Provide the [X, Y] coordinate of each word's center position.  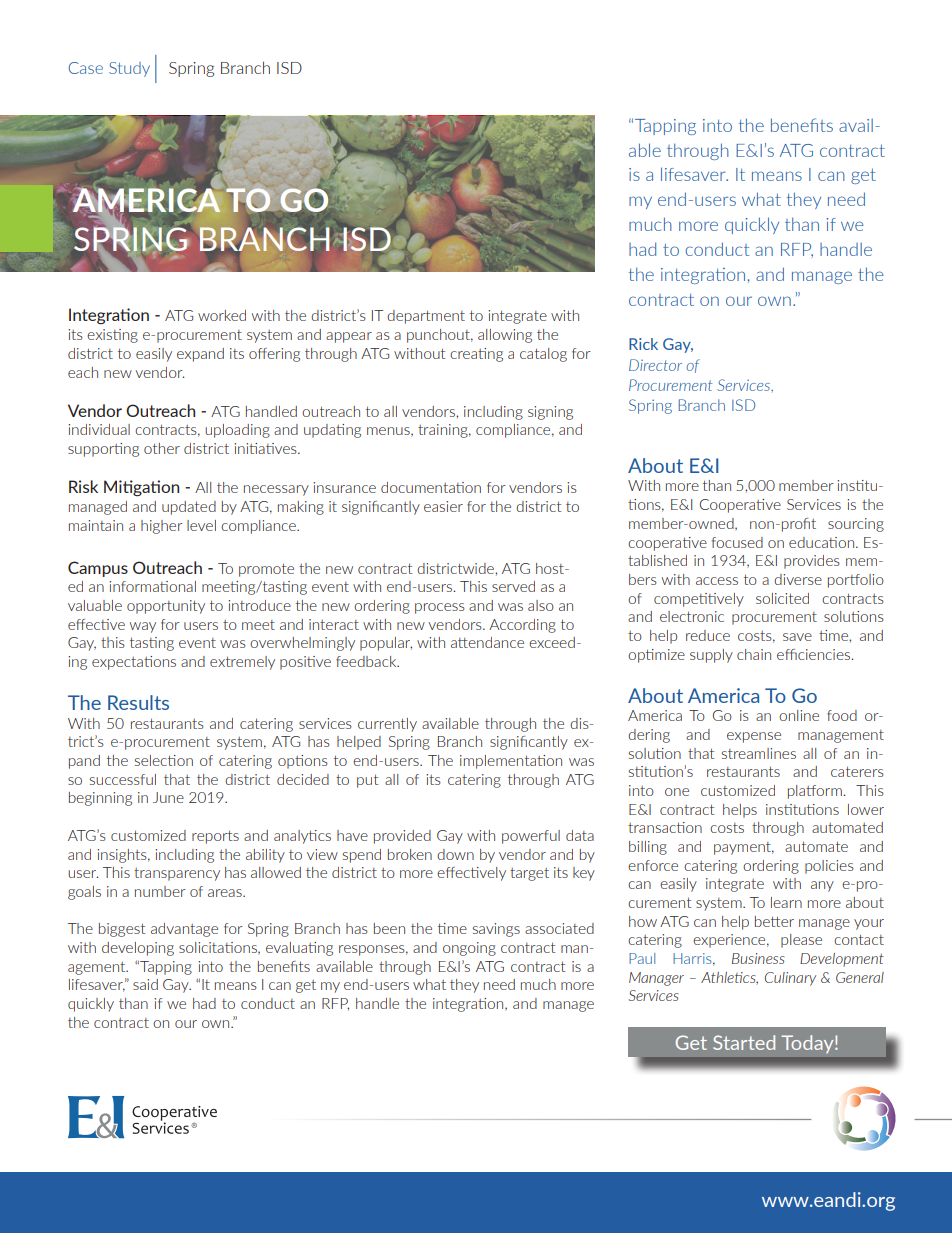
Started [744, 1042]
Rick [643, 344]
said [145, 984]
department [426, 317]
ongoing [469, 949]
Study [129, 69]
